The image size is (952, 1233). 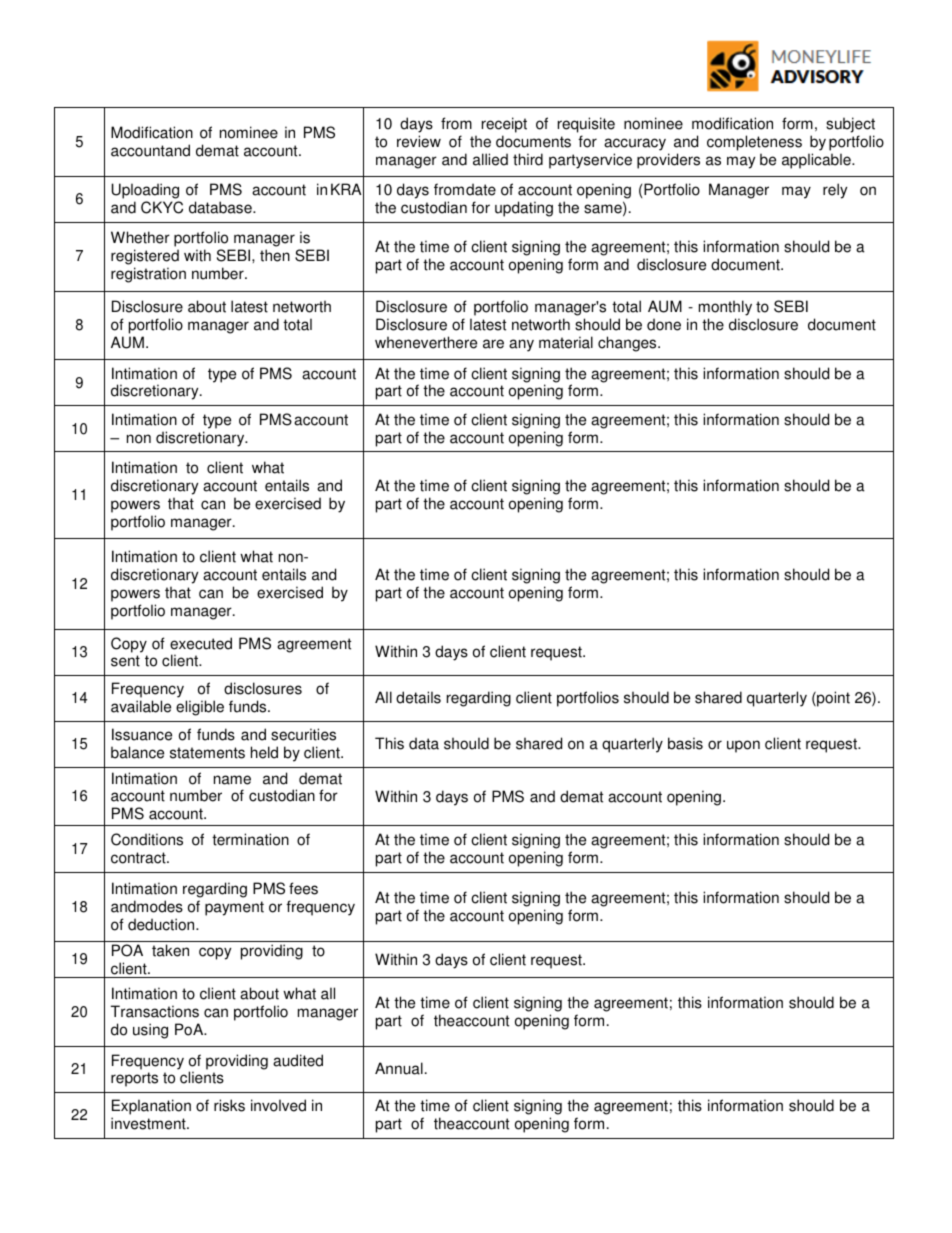 I want to click on upon, so click(x=743, y=746).
